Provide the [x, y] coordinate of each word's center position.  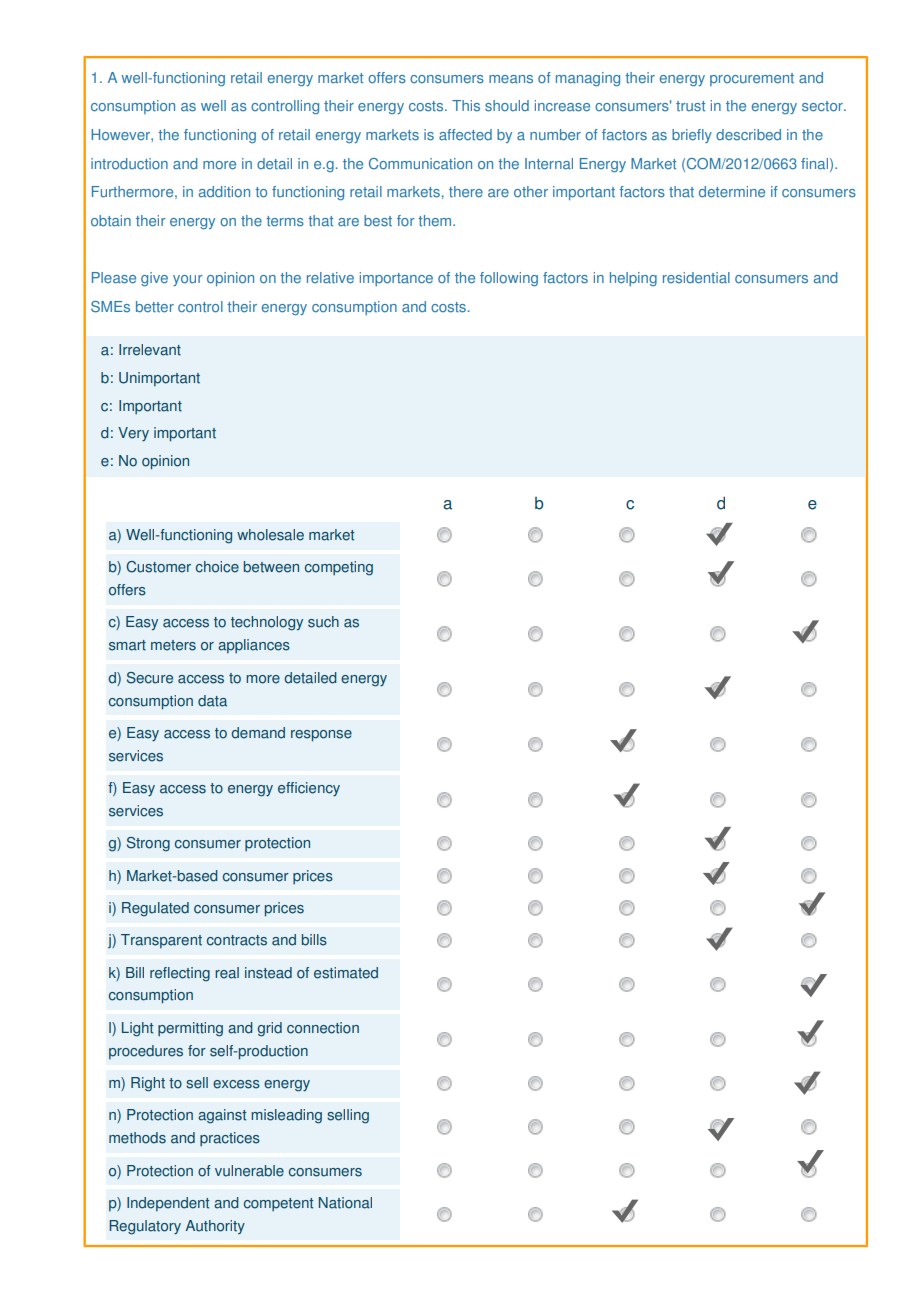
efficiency [309, 789]
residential [696, 278]
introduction [129, 164]
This [466, 106]
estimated [346, 973]
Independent [168, 1204]
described [748, 135]
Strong [148, 844]
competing [339, 568]
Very [133, 434]
